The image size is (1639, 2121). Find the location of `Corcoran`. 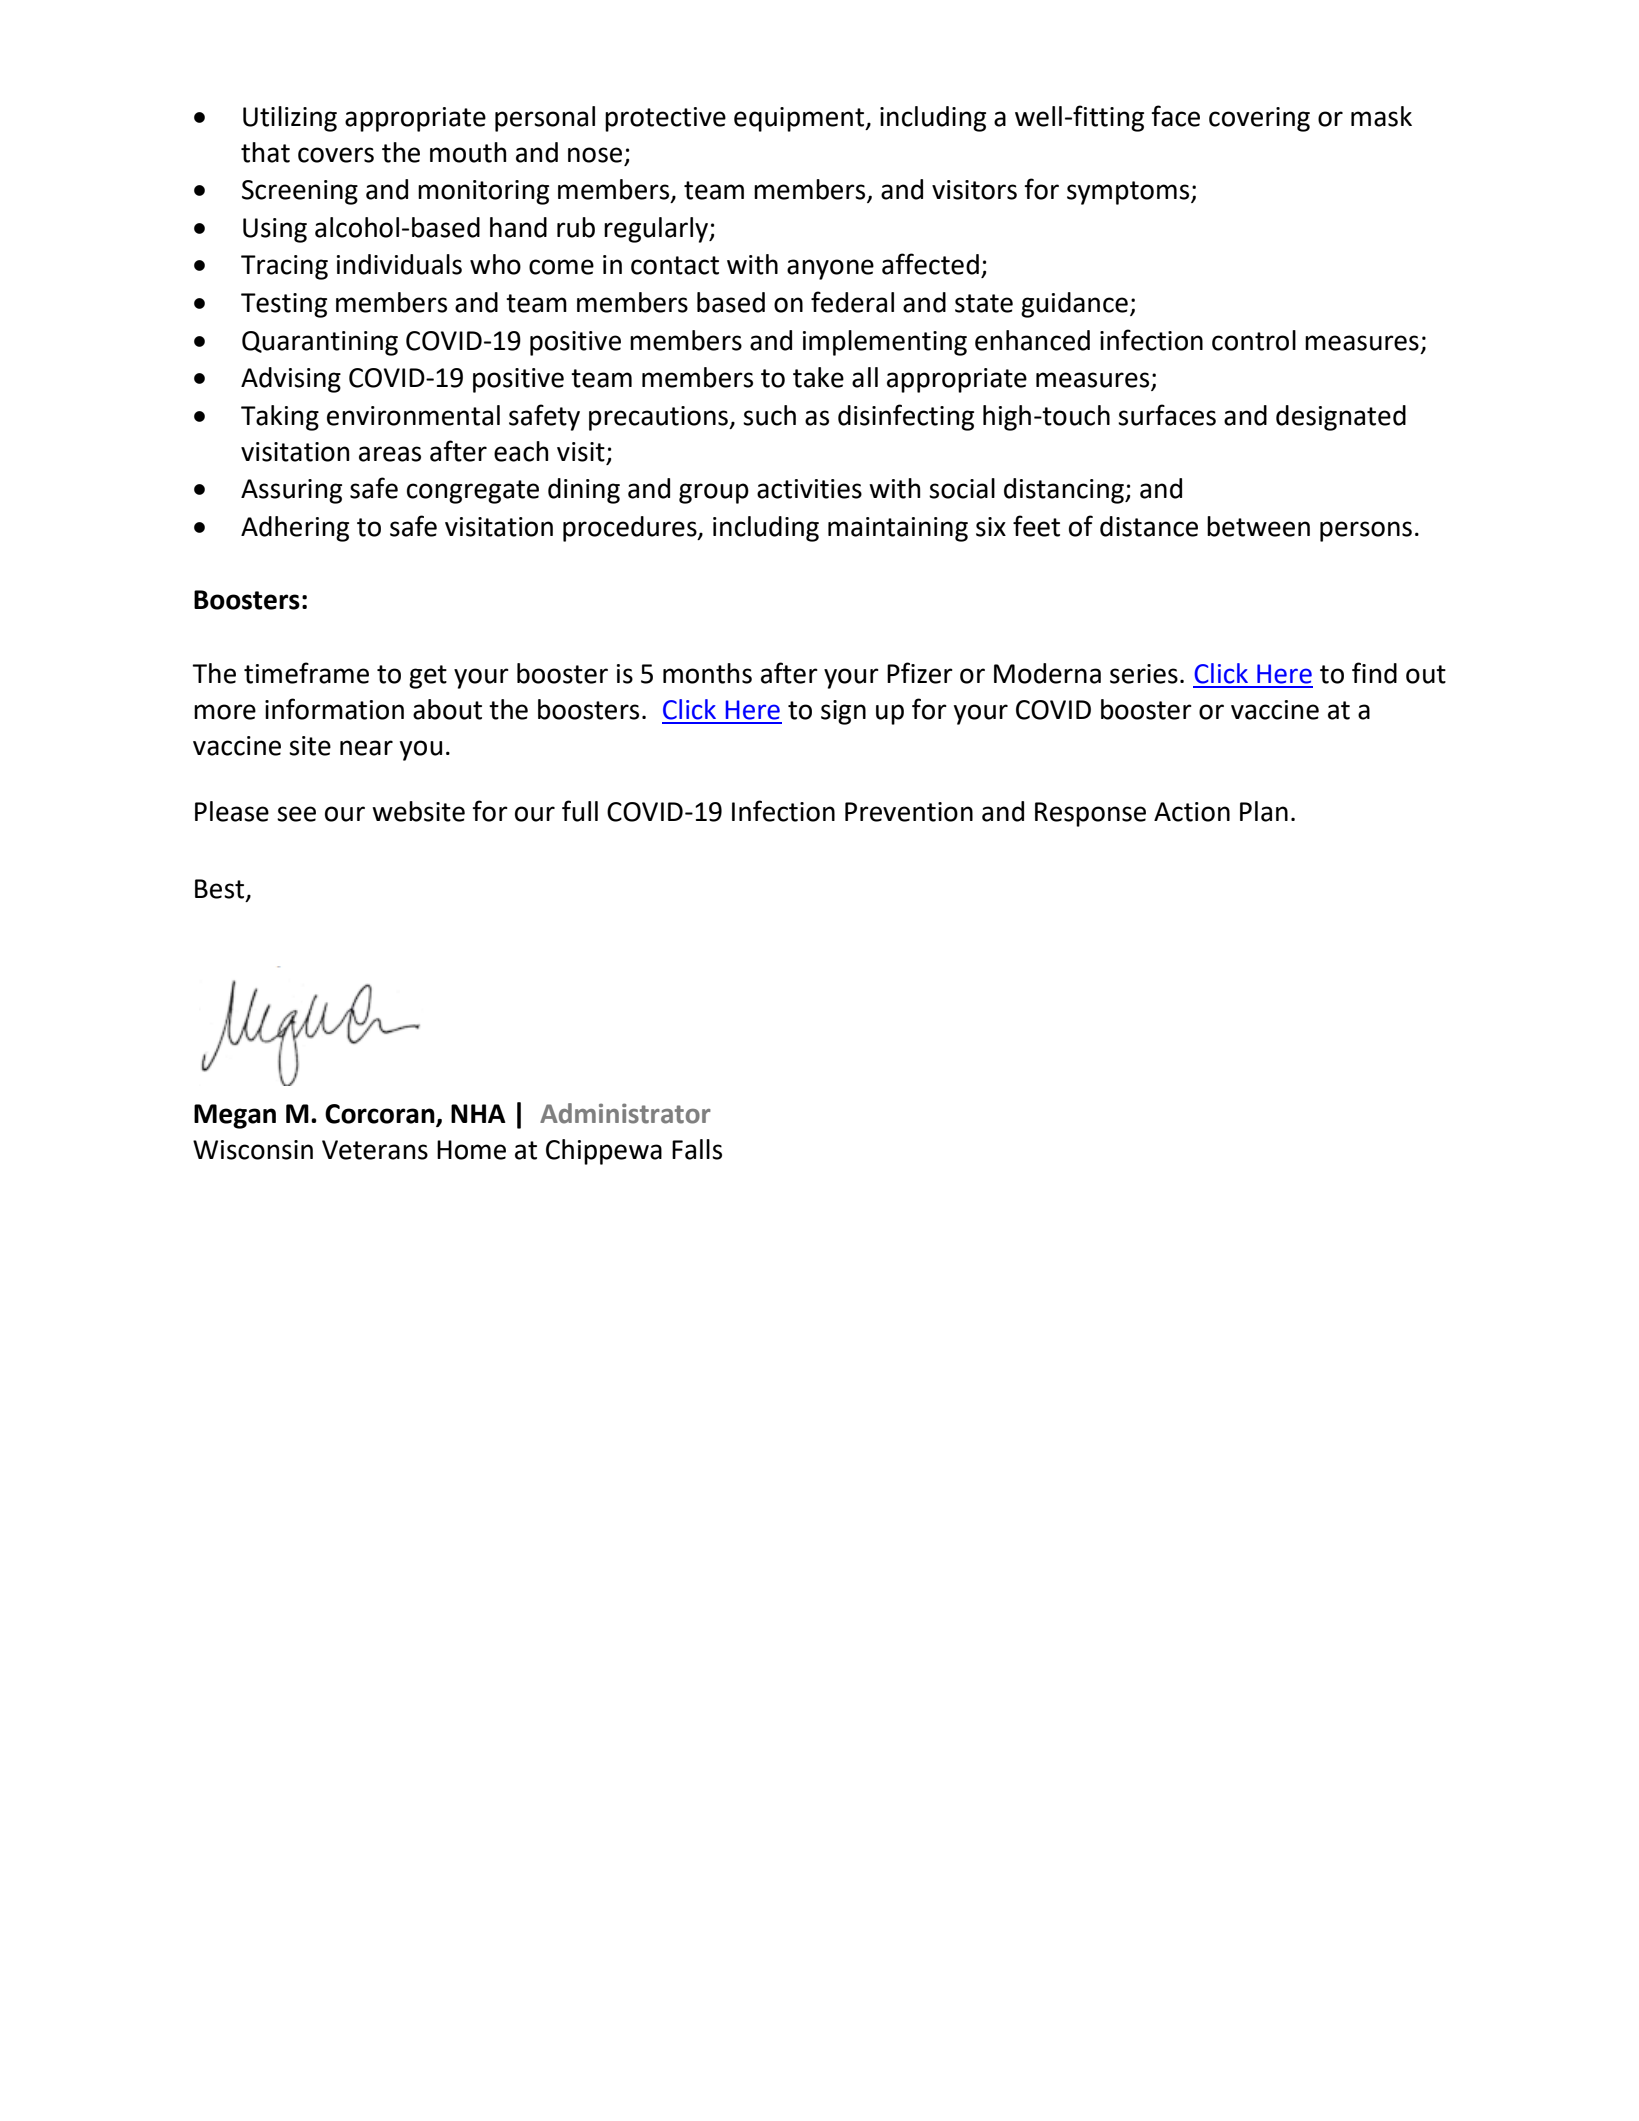

Corcoran is located at coordinates (381, 1115).
